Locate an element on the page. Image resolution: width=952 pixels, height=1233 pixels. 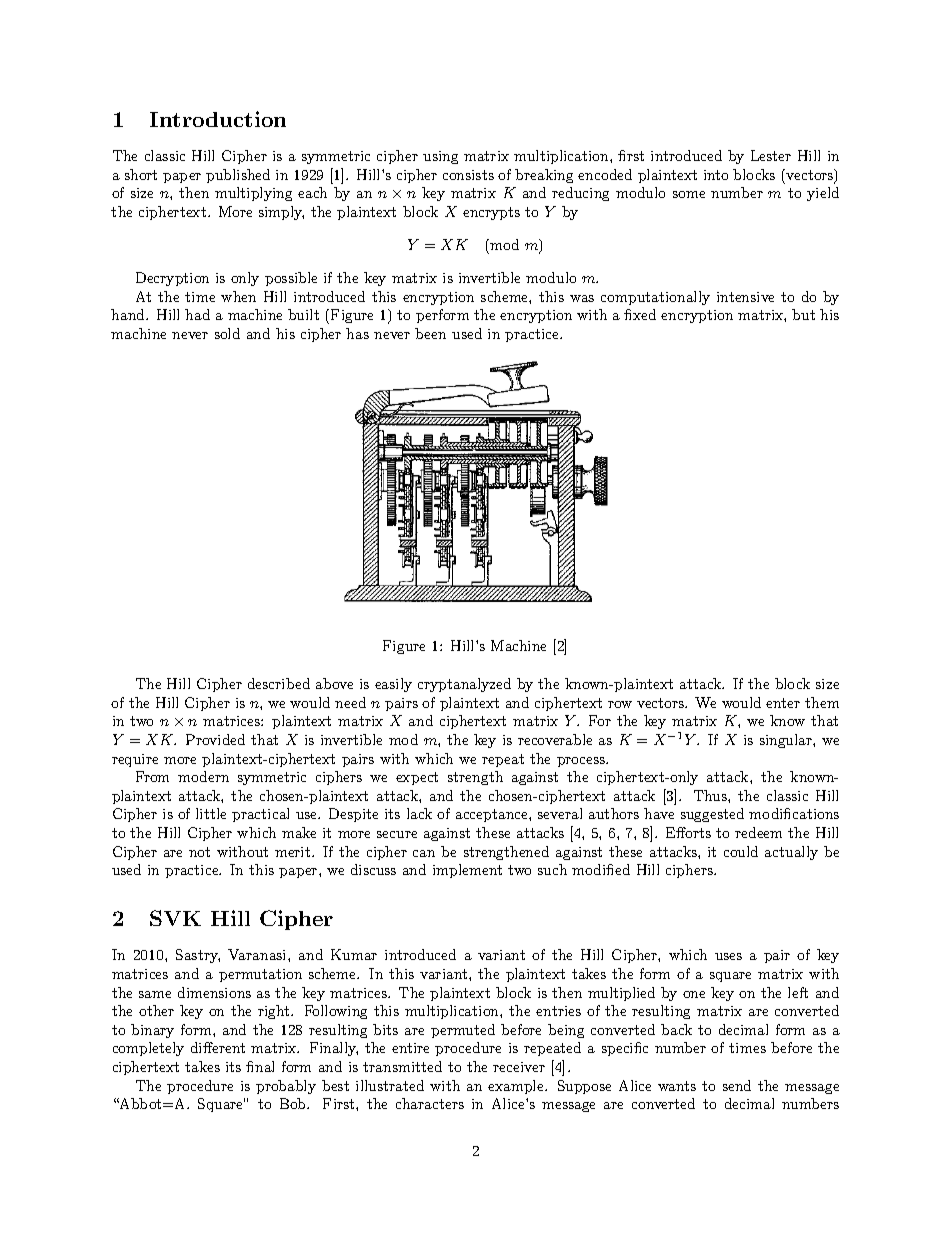
send is located at coordinates (737, 1085).
